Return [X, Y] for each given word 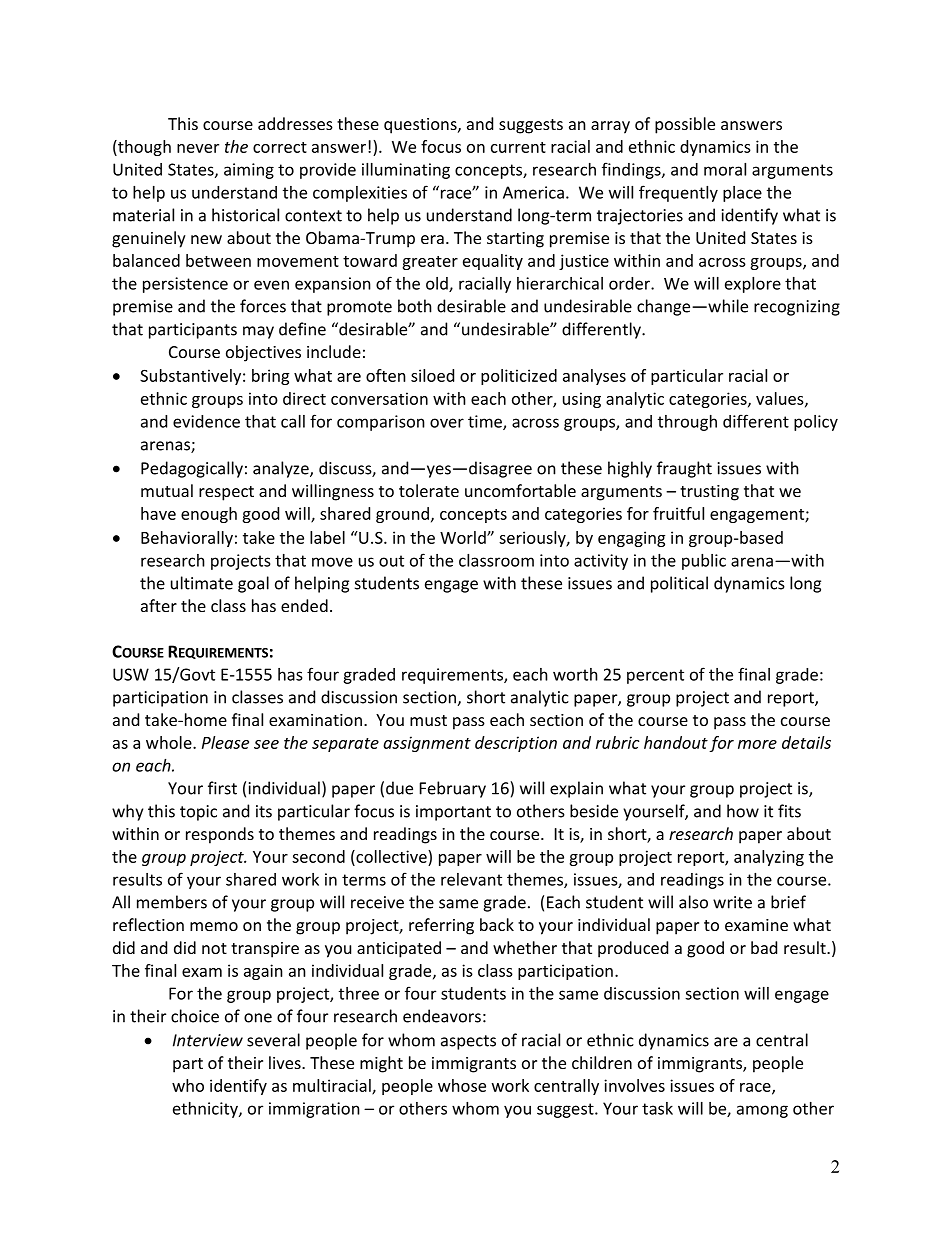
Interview [208, 1040]
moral [725, 169]
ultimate [202, 583]
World [464, 537]
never [198, 148]
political [679, 584]
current [518, 147]
